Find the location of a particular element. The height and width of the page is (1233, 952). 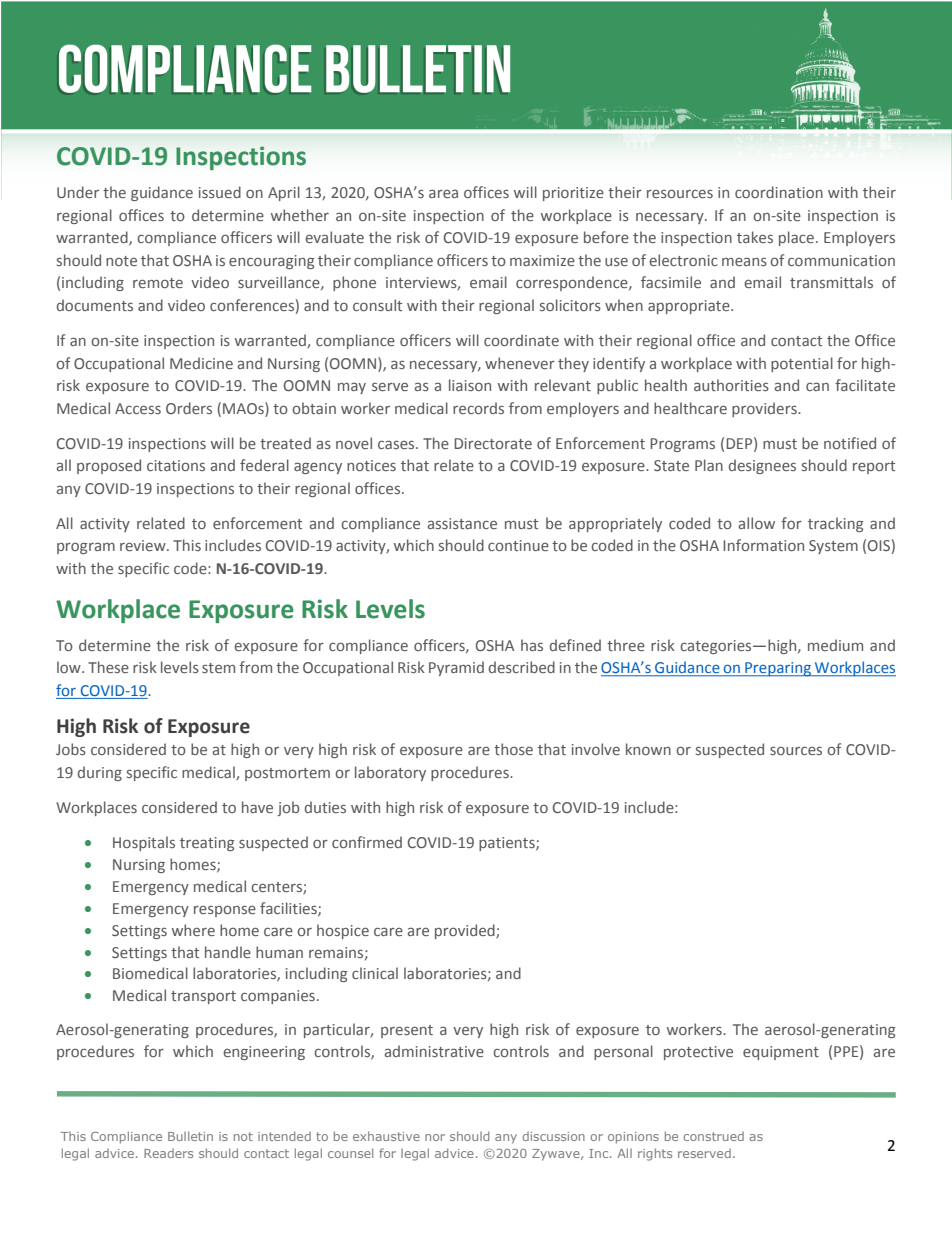

provided is located at coordinates (466, 931).
